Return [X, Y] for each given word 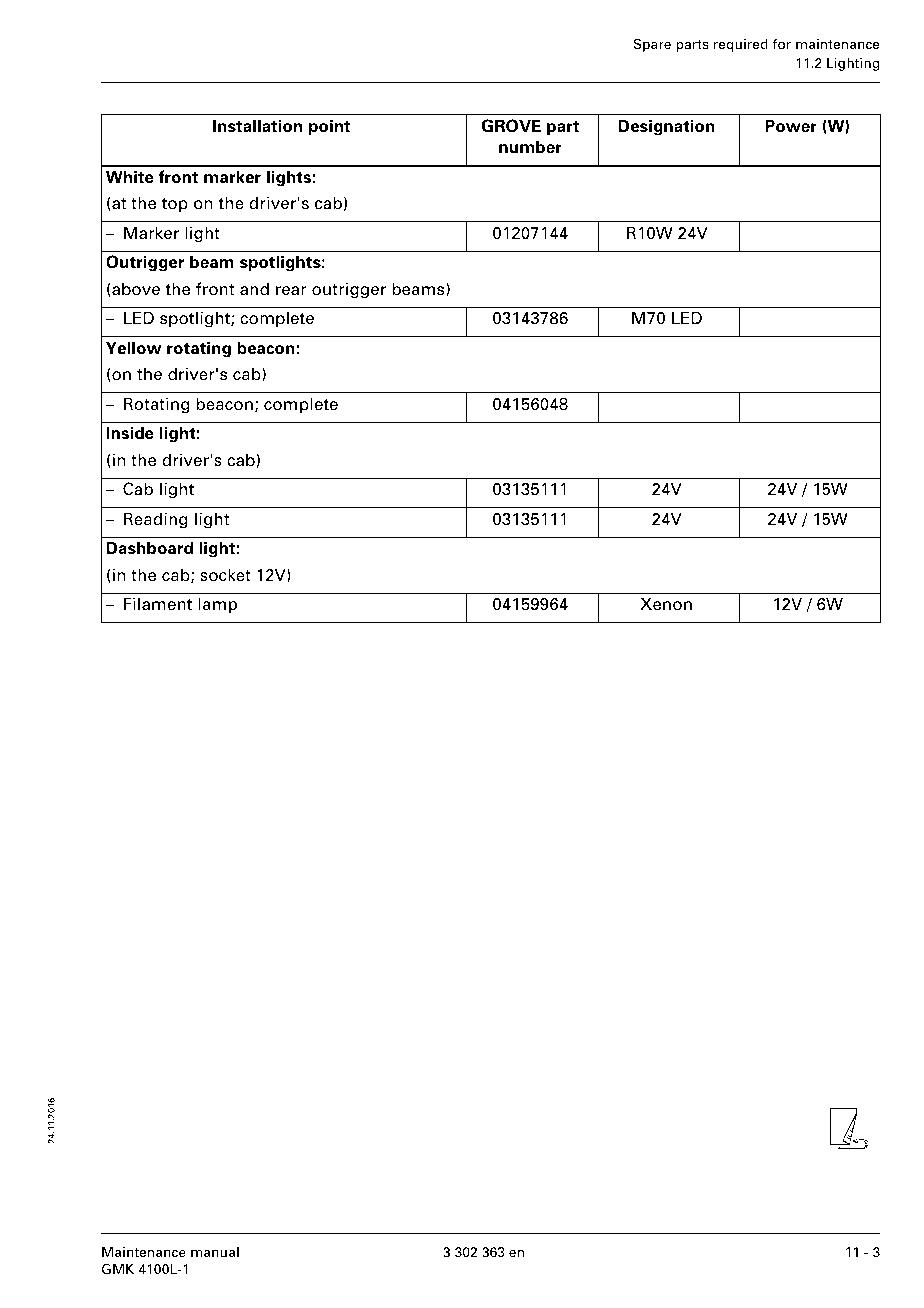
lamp [218, 605]
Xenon [666, 604]
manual [215, 1252]
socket [225, 575]
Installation [257, 126]
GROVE [511, 126]
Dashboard [150, 548]
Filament [158, 604]
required [741, 45]
